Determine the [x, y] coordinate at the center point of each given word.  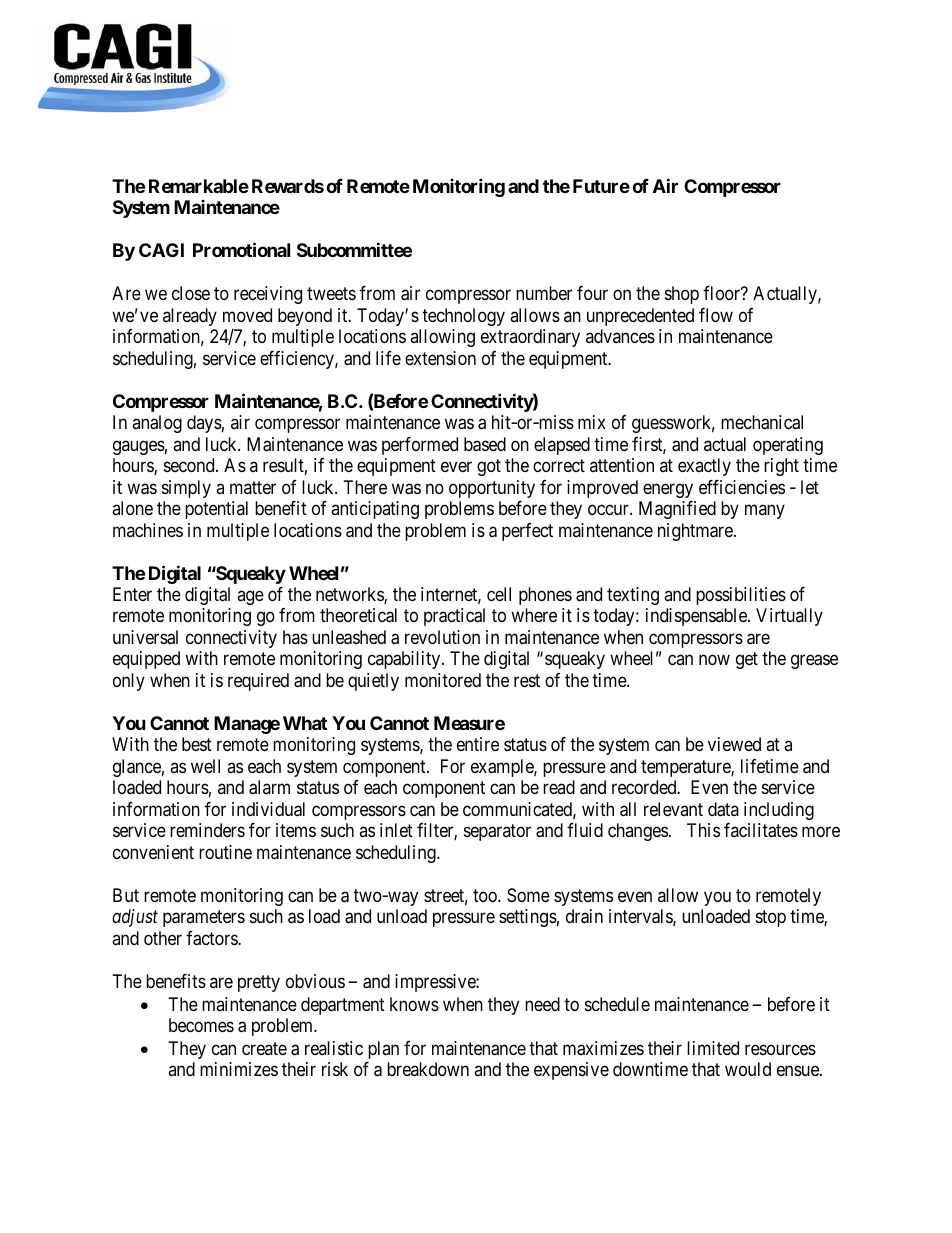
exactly [704, 467]
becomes [201, 1025]
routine [225, 852]
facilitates [761, 830]
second [190, 465]
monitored [443, 680]
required [258, 682]
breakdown [428, 1069]
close [191, 293]
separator [497, 833]
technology [463, 317]
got [489, 467]
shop [682, 295]
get [747, 661]
